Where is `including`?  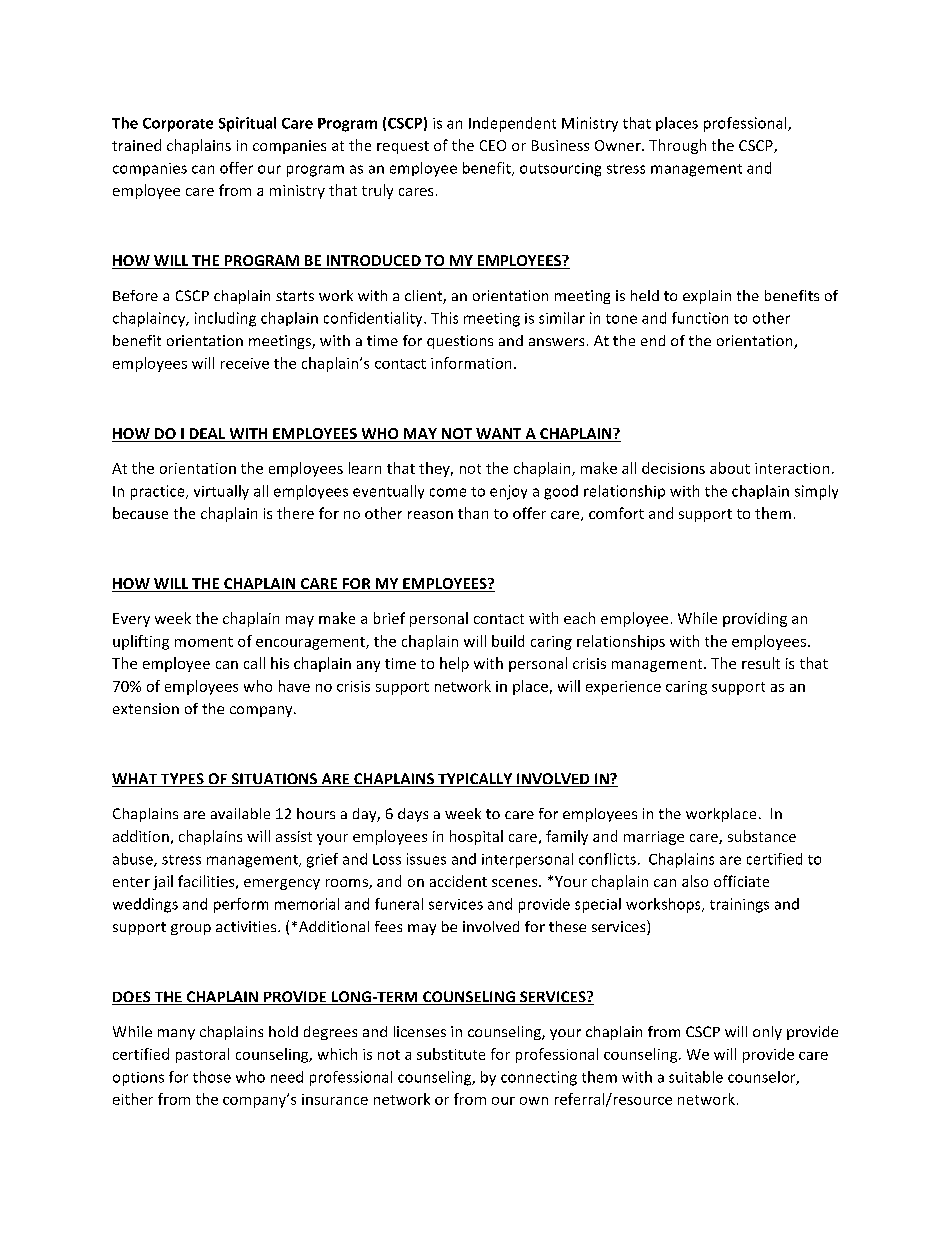 including is located at coordinates (225, 319).
